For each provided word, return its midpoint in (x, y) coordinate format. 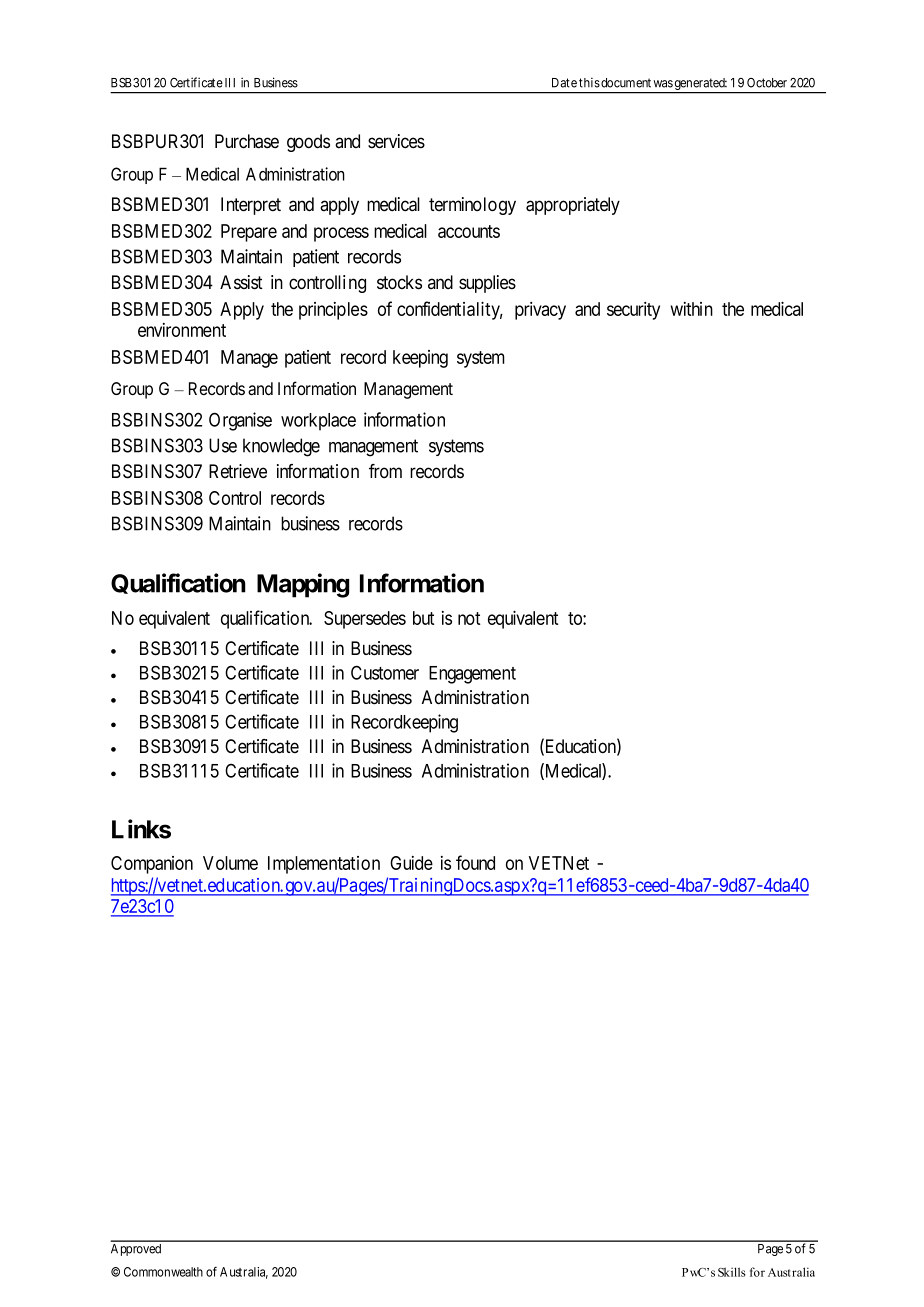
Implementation (324, 865)
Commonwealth (163, 1272)
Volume (230, 863)
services (396, 141)
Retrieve (238, 471)
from (385, 471)
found (475, 862)
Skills (731, 1272)
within (692, 309)
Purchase (247, 141)
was (663, 84)
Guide (411, 863)
